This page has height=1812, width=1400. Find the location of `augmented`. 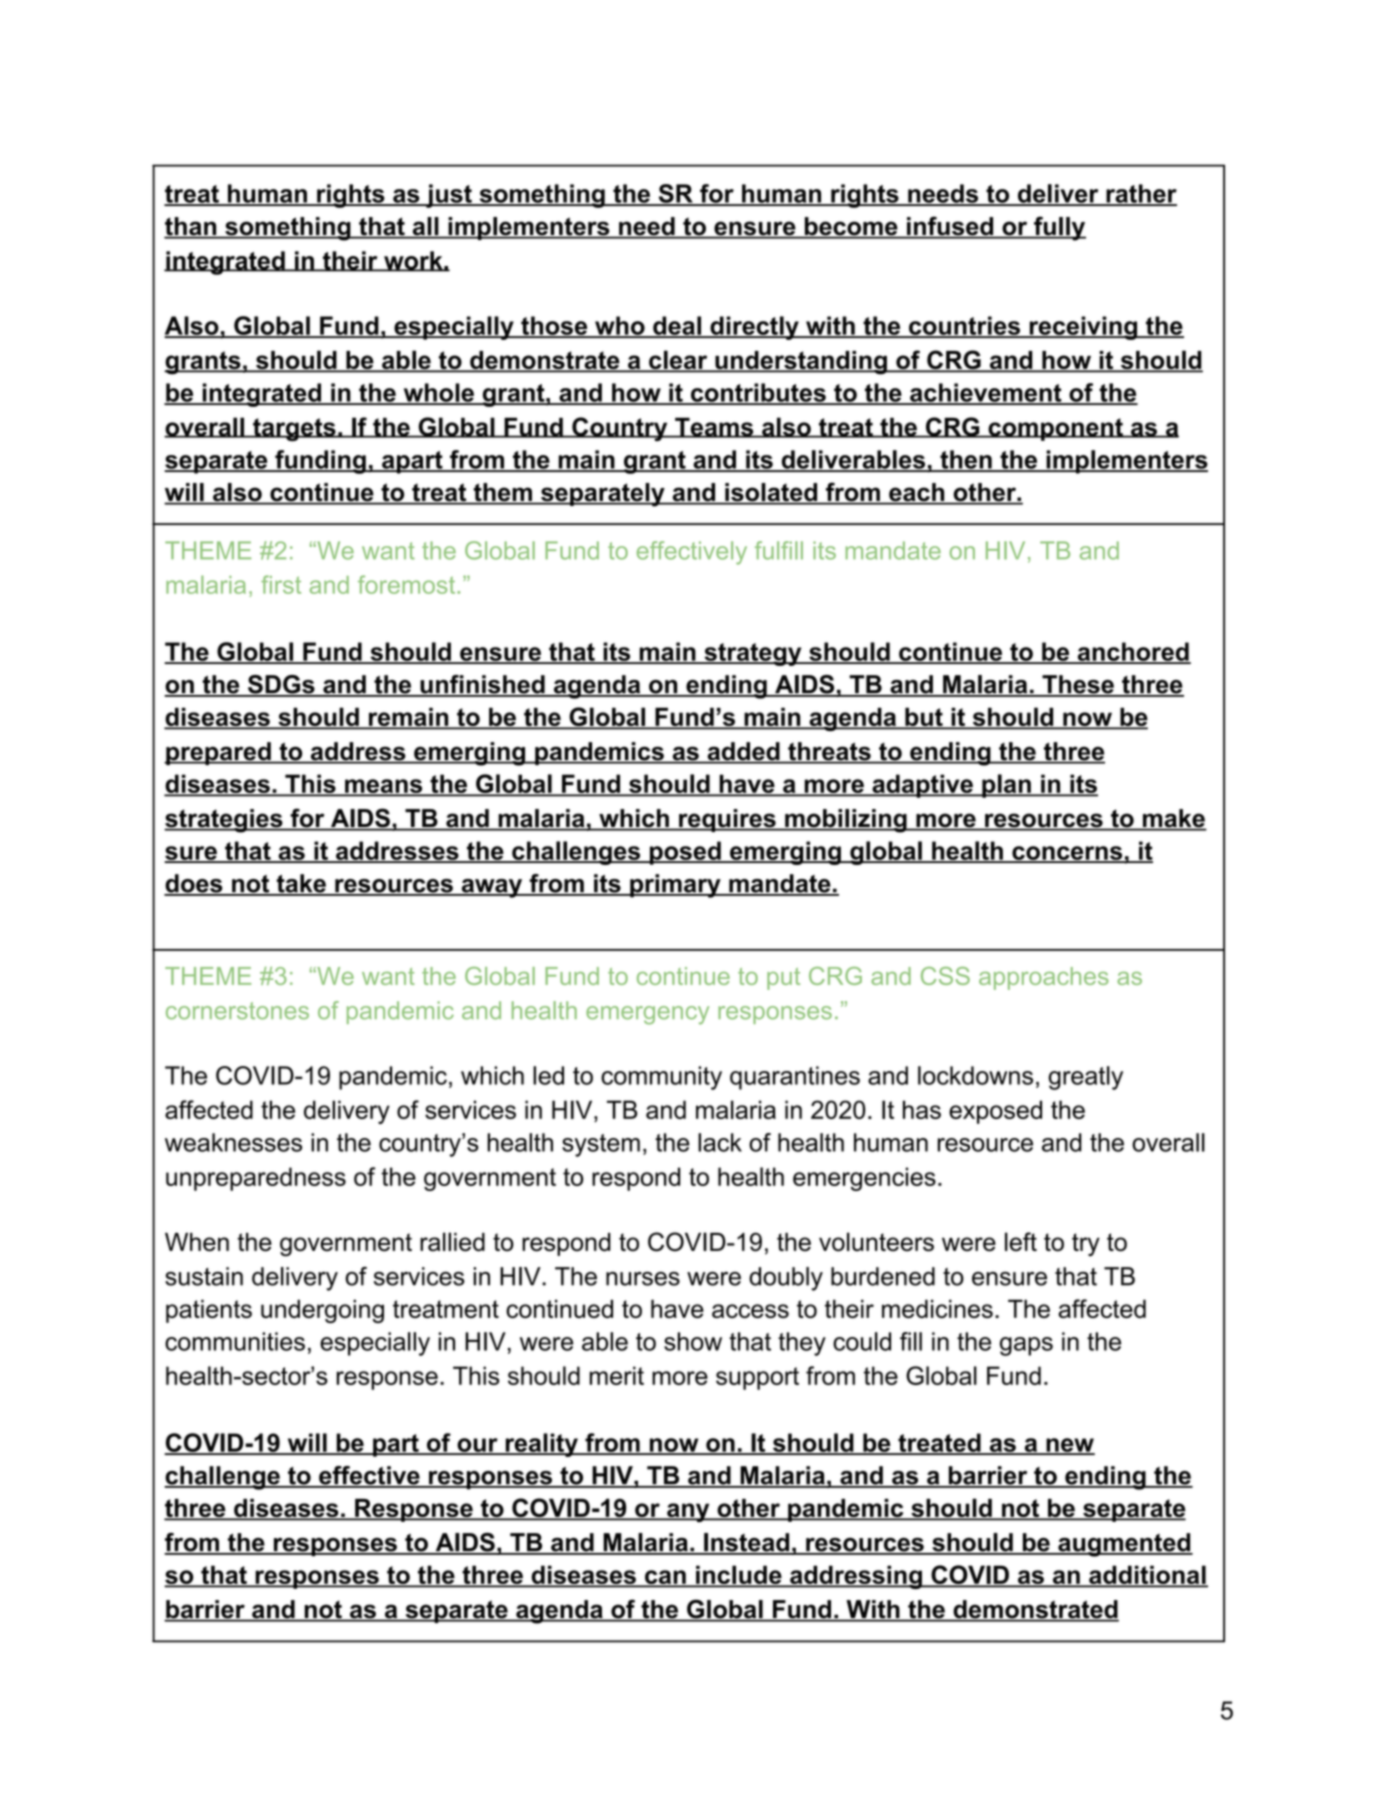

augmented is located at coordinates (1124, 1545).
